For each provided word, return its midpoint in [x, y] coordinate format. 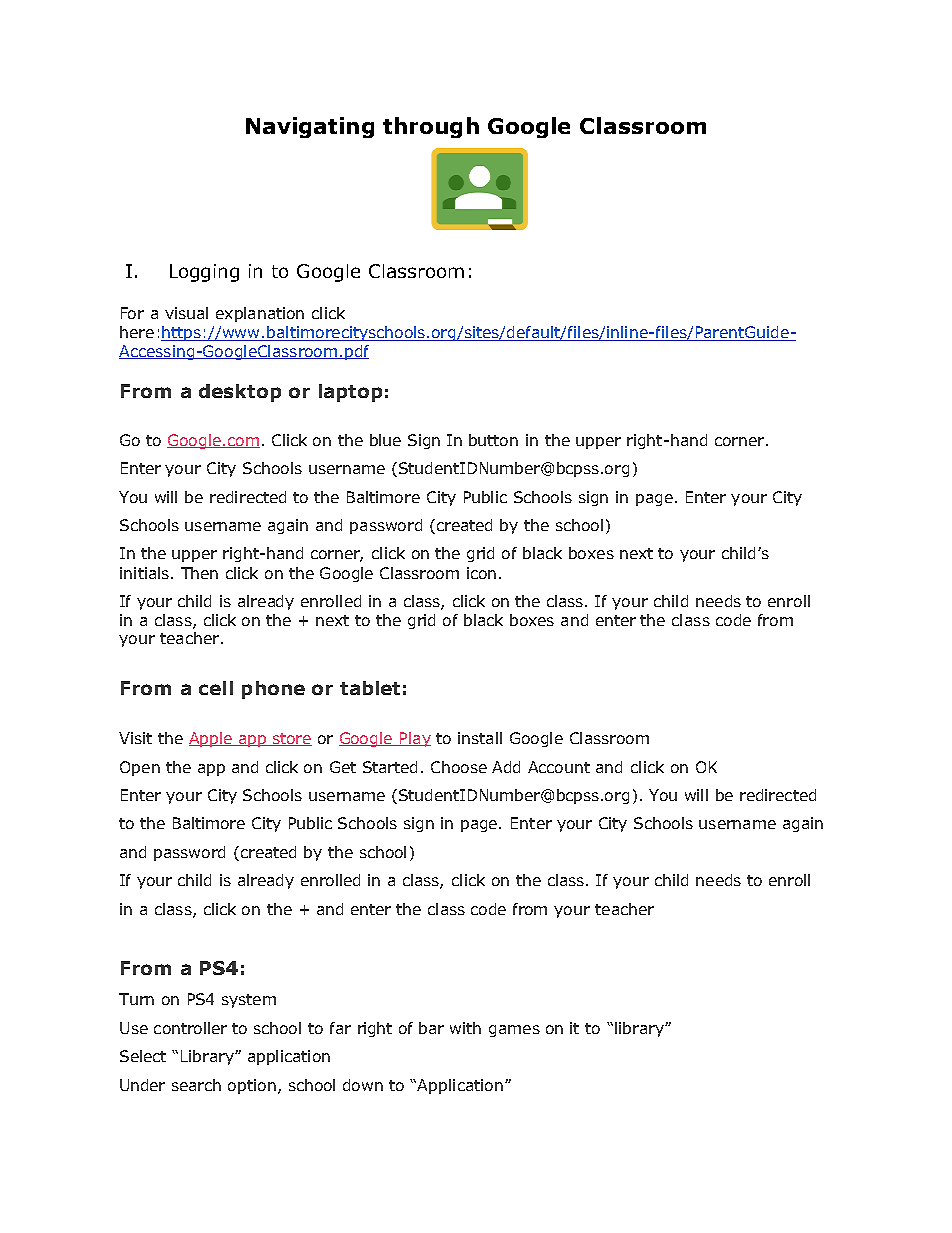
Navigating [310, 127]
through [431, 127]
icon [481, 573]
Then [199, 573]
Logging [204, 273]
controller [190, 1028]
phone [273, 690]
